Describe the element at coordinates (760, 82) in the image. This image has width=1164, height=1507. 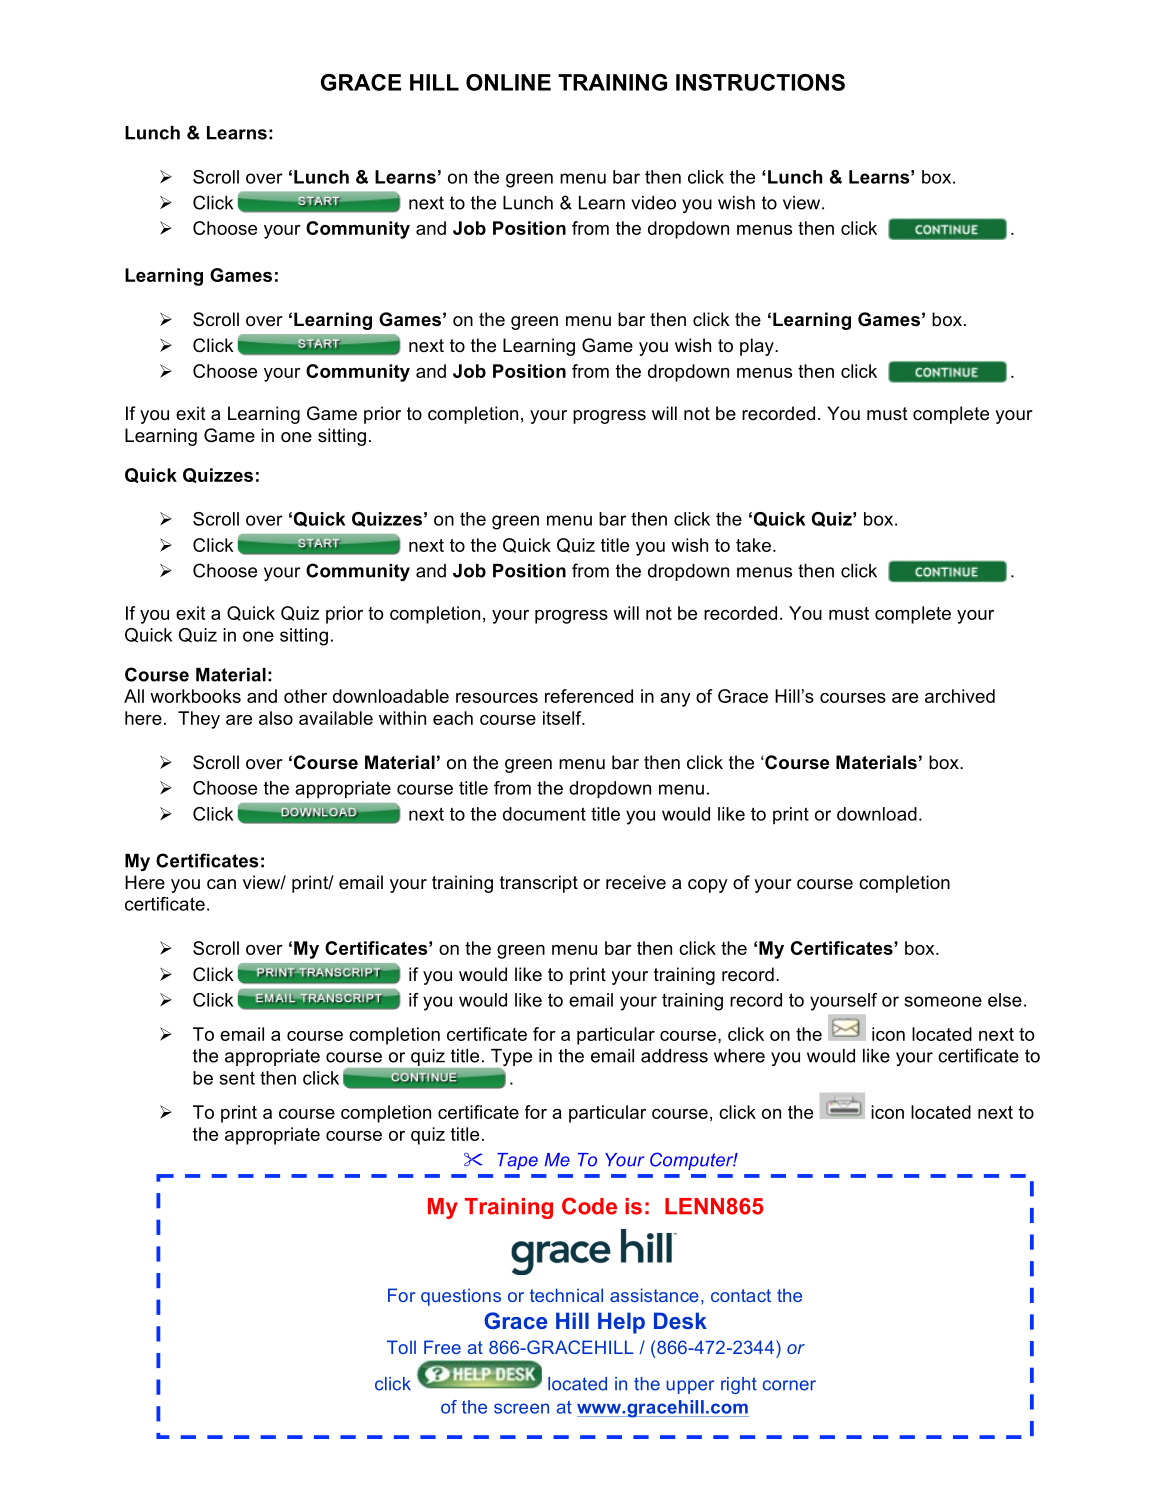
I see `INSTRUCTIONS` at that location.
